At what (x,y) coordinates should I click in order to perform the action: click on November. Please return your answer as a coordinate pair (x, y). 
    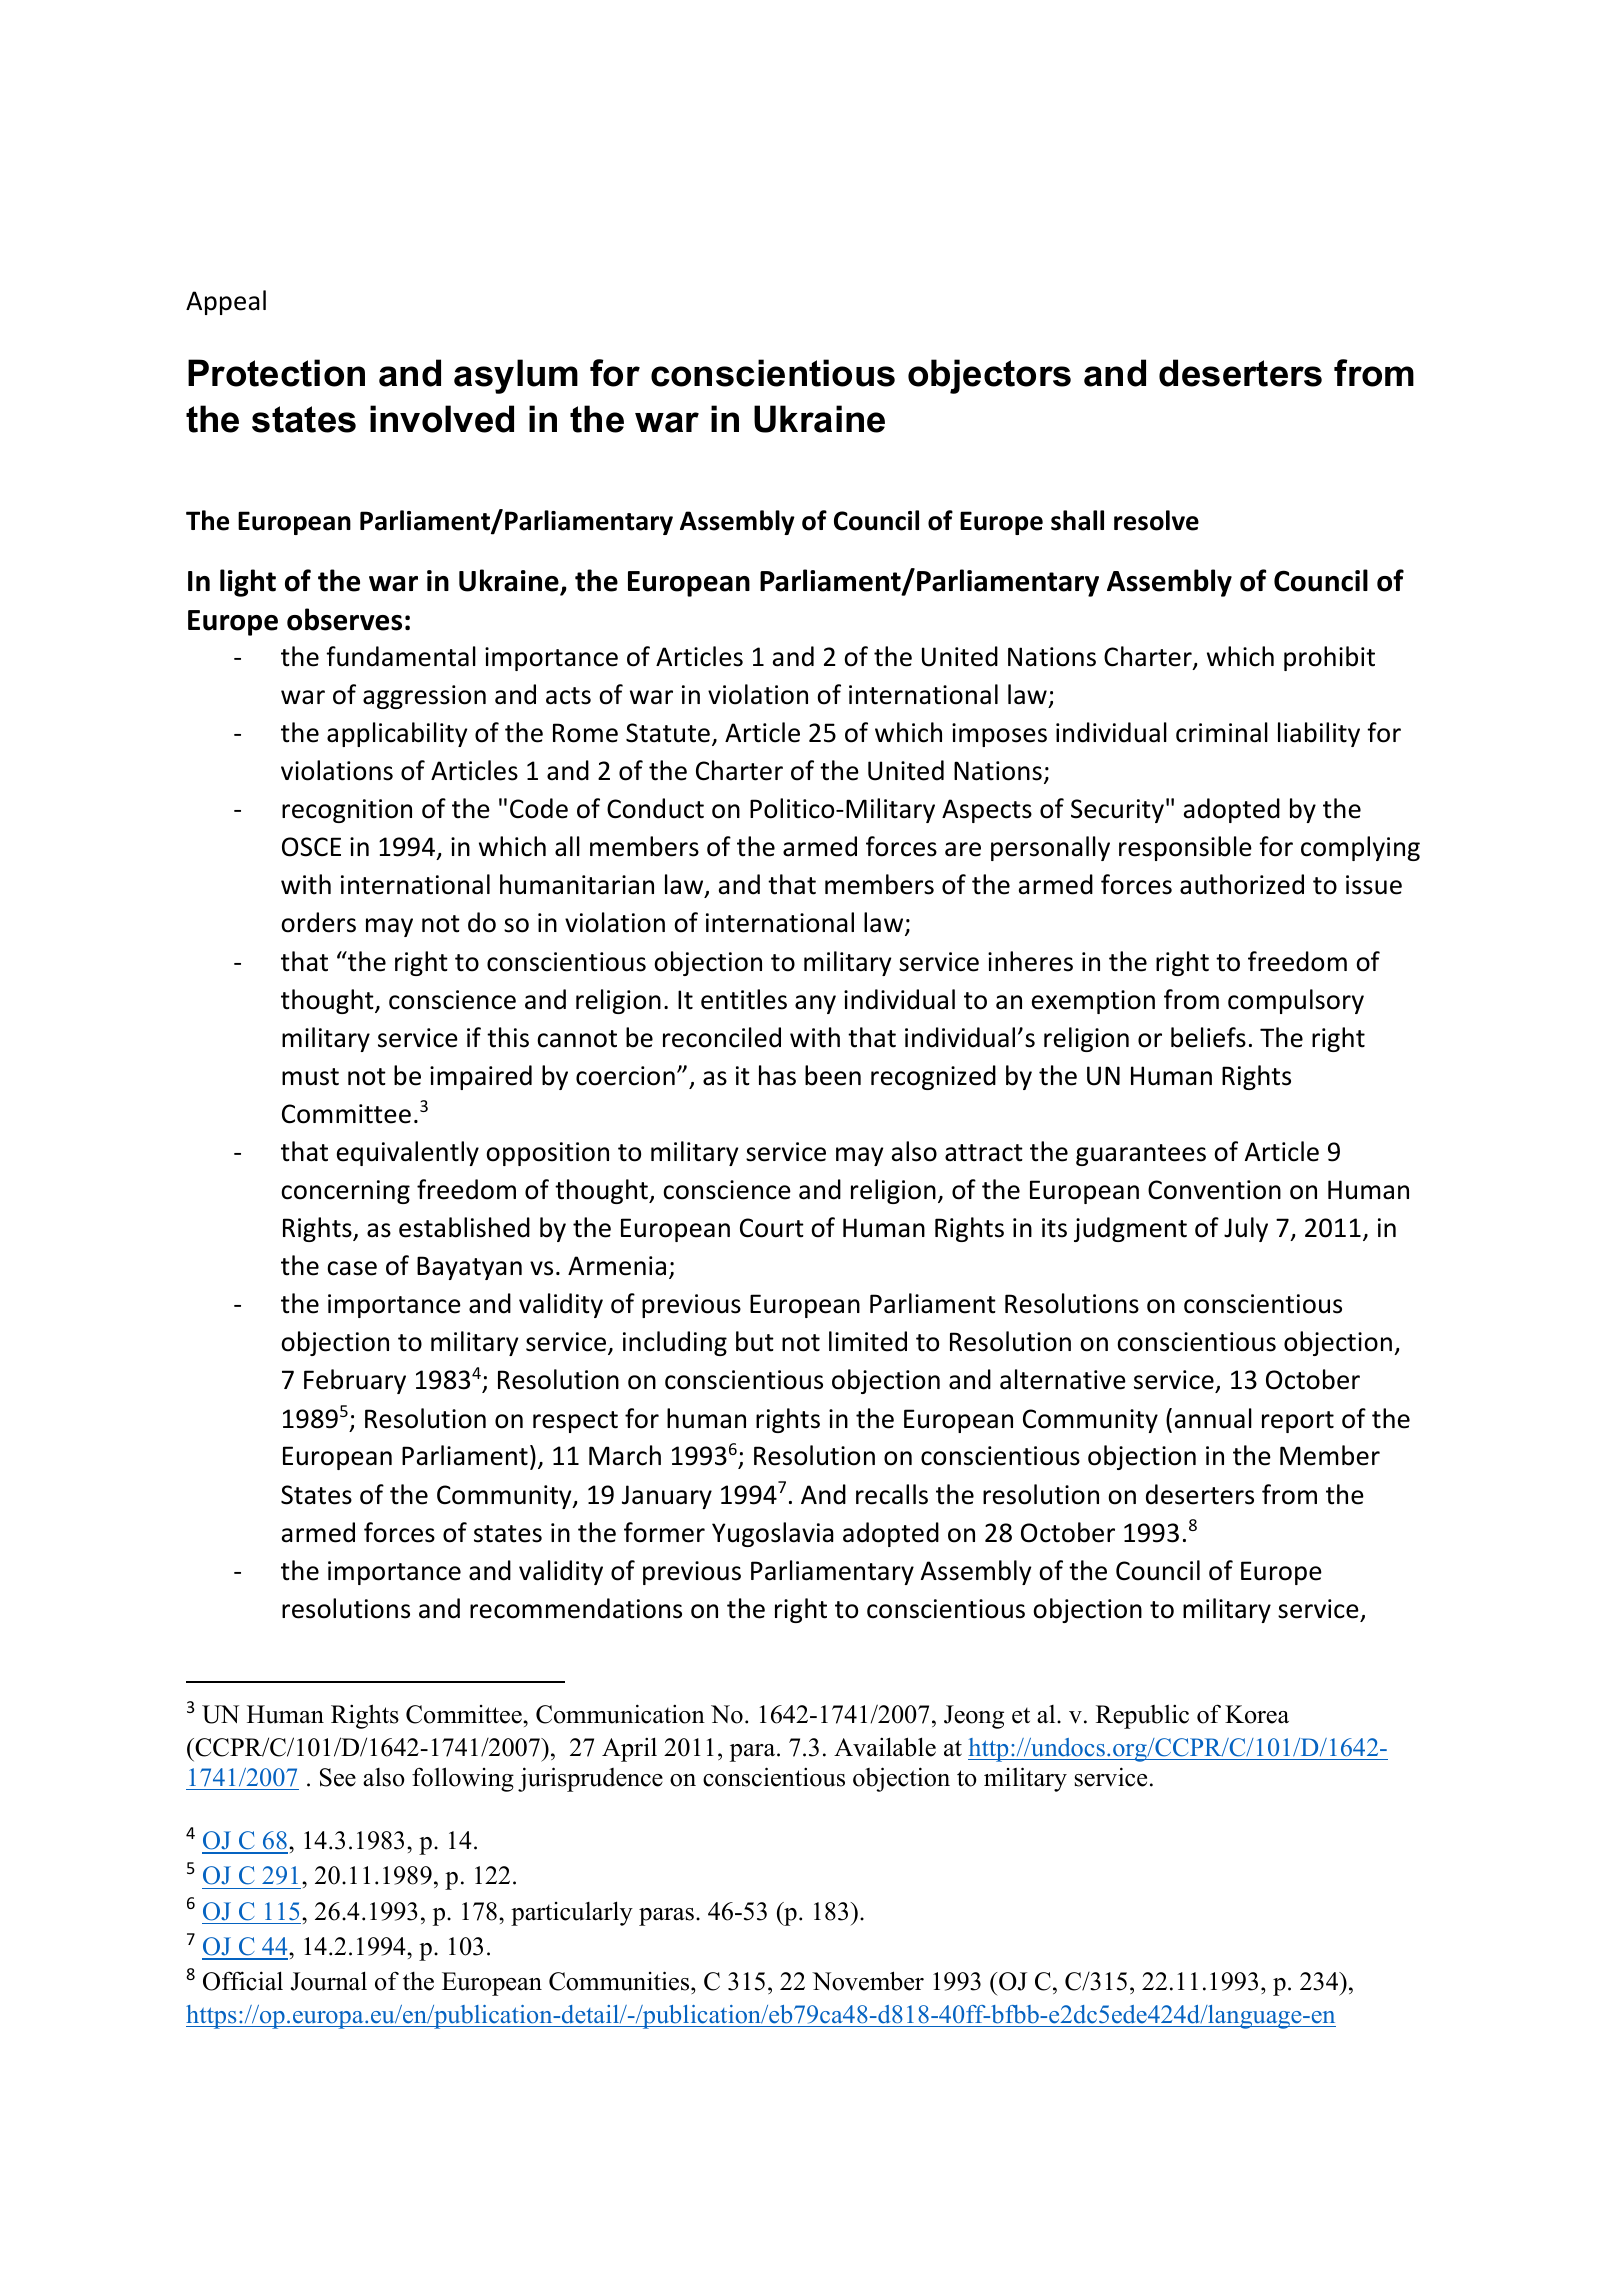
    Looking at the image, I should click on (868, 1981).
